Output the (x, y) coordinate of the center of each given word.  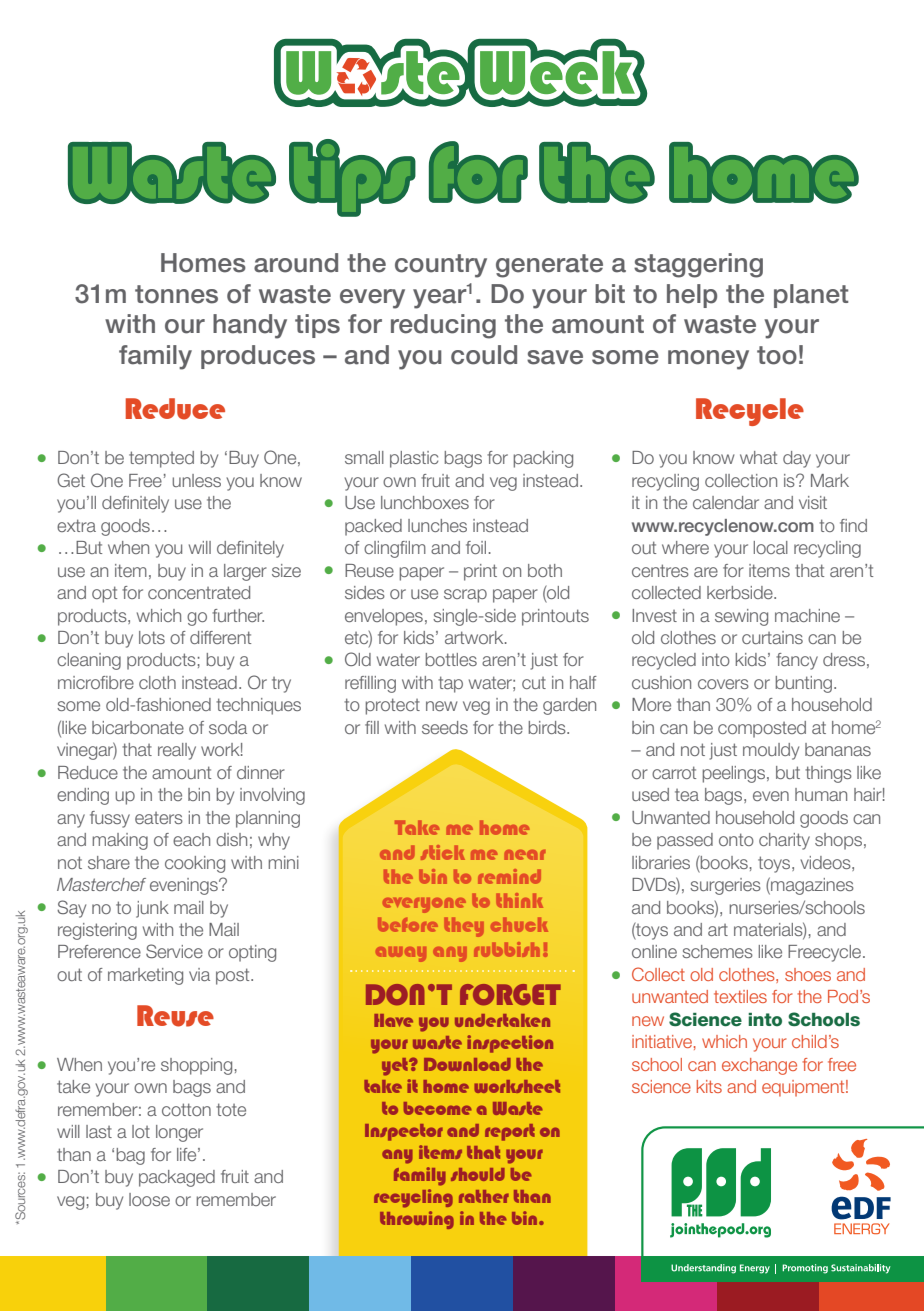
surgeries (725, 886)
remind (509, 876)
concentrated (199, 592)
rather (484, 1196)
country (441, 266)
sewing (741, 617)
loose (149, 1199)
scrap (465, 596)
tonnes (176, 294)
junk (152, 909)
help (692, 296)
